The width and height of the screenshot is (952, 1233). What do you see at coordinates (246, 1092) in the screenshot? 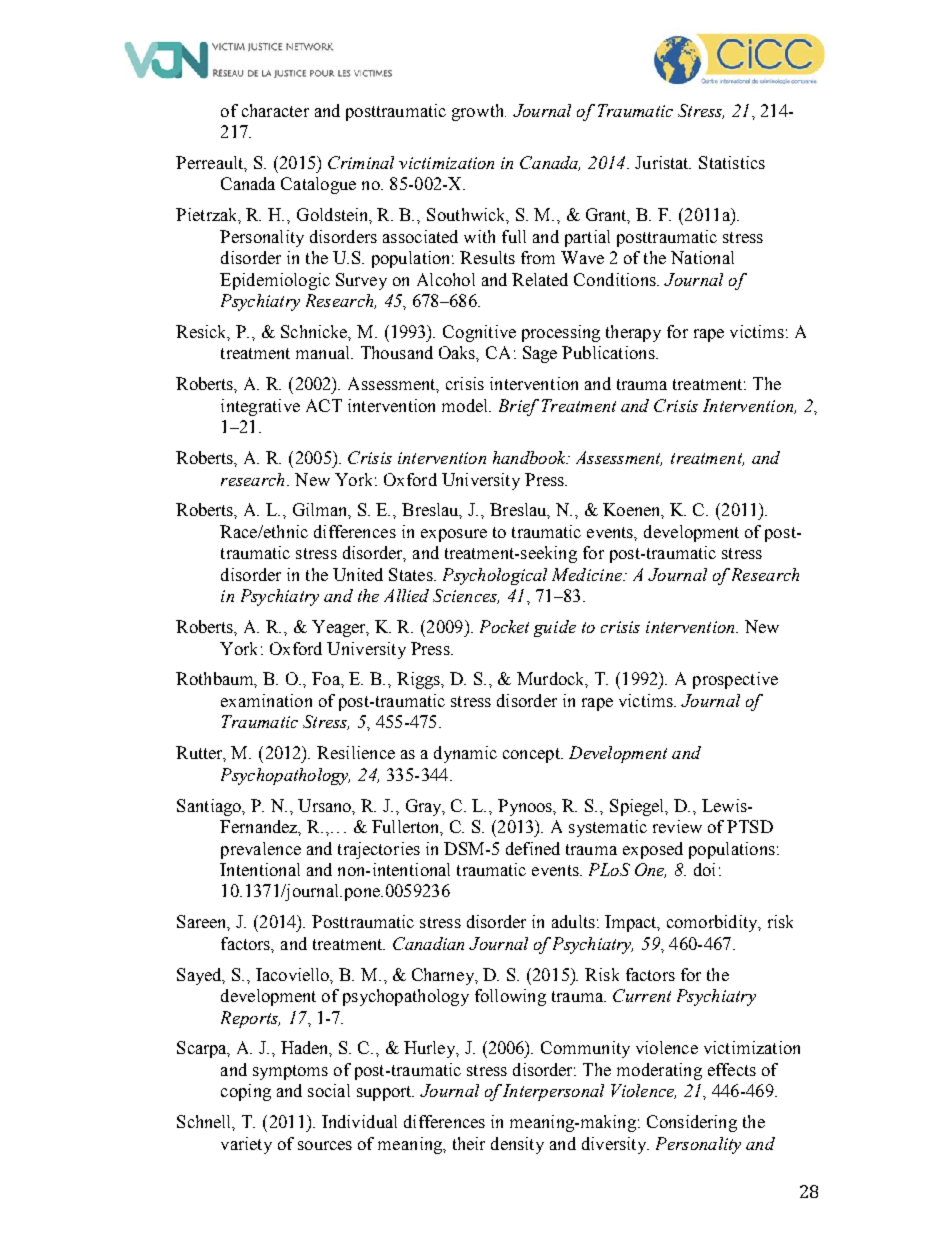
I see `coping` at bounding box center [246, 1092].
